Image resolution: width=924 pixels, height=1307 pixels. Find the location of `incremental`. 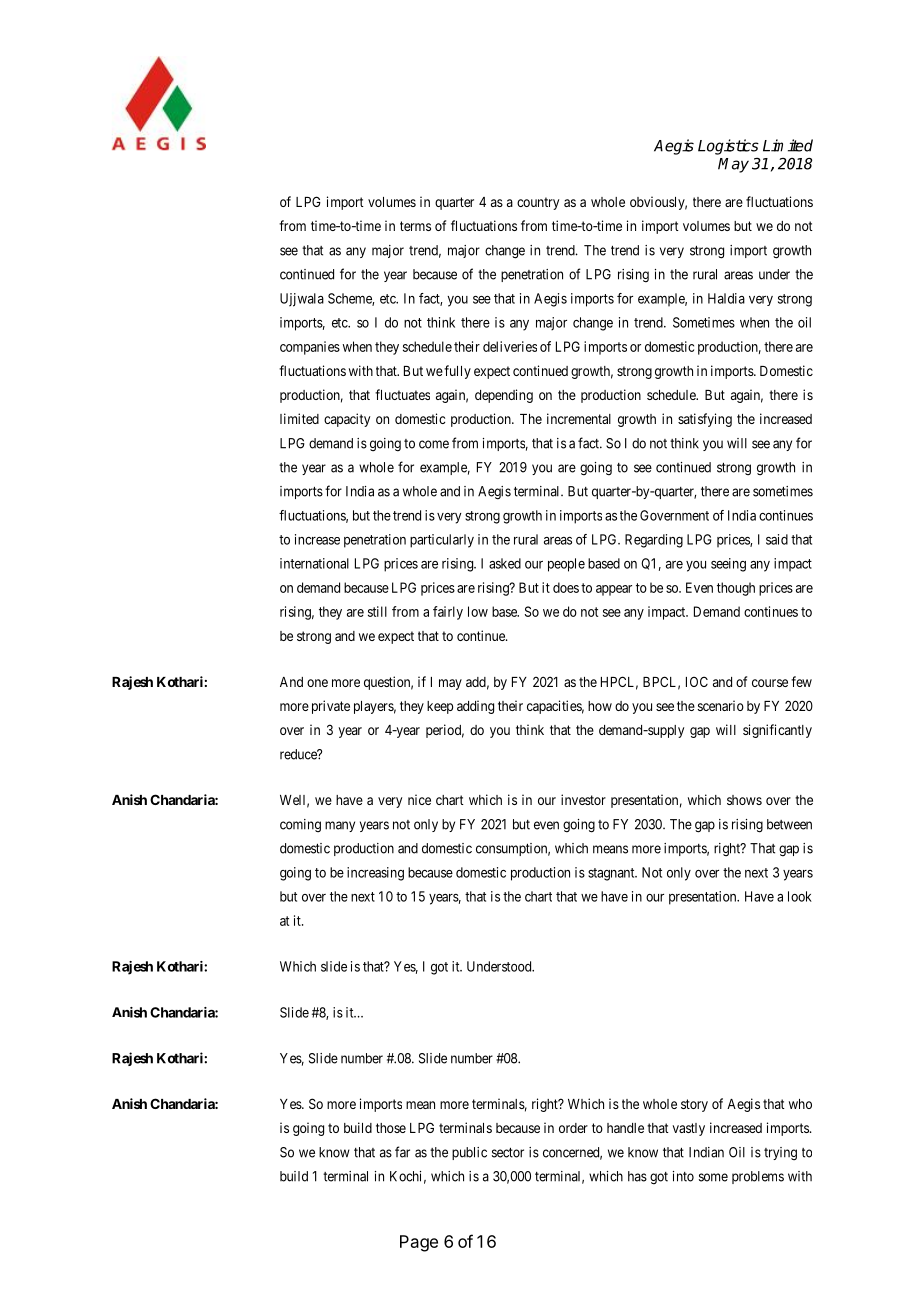

incremental is located at coordinates (579, 418).
